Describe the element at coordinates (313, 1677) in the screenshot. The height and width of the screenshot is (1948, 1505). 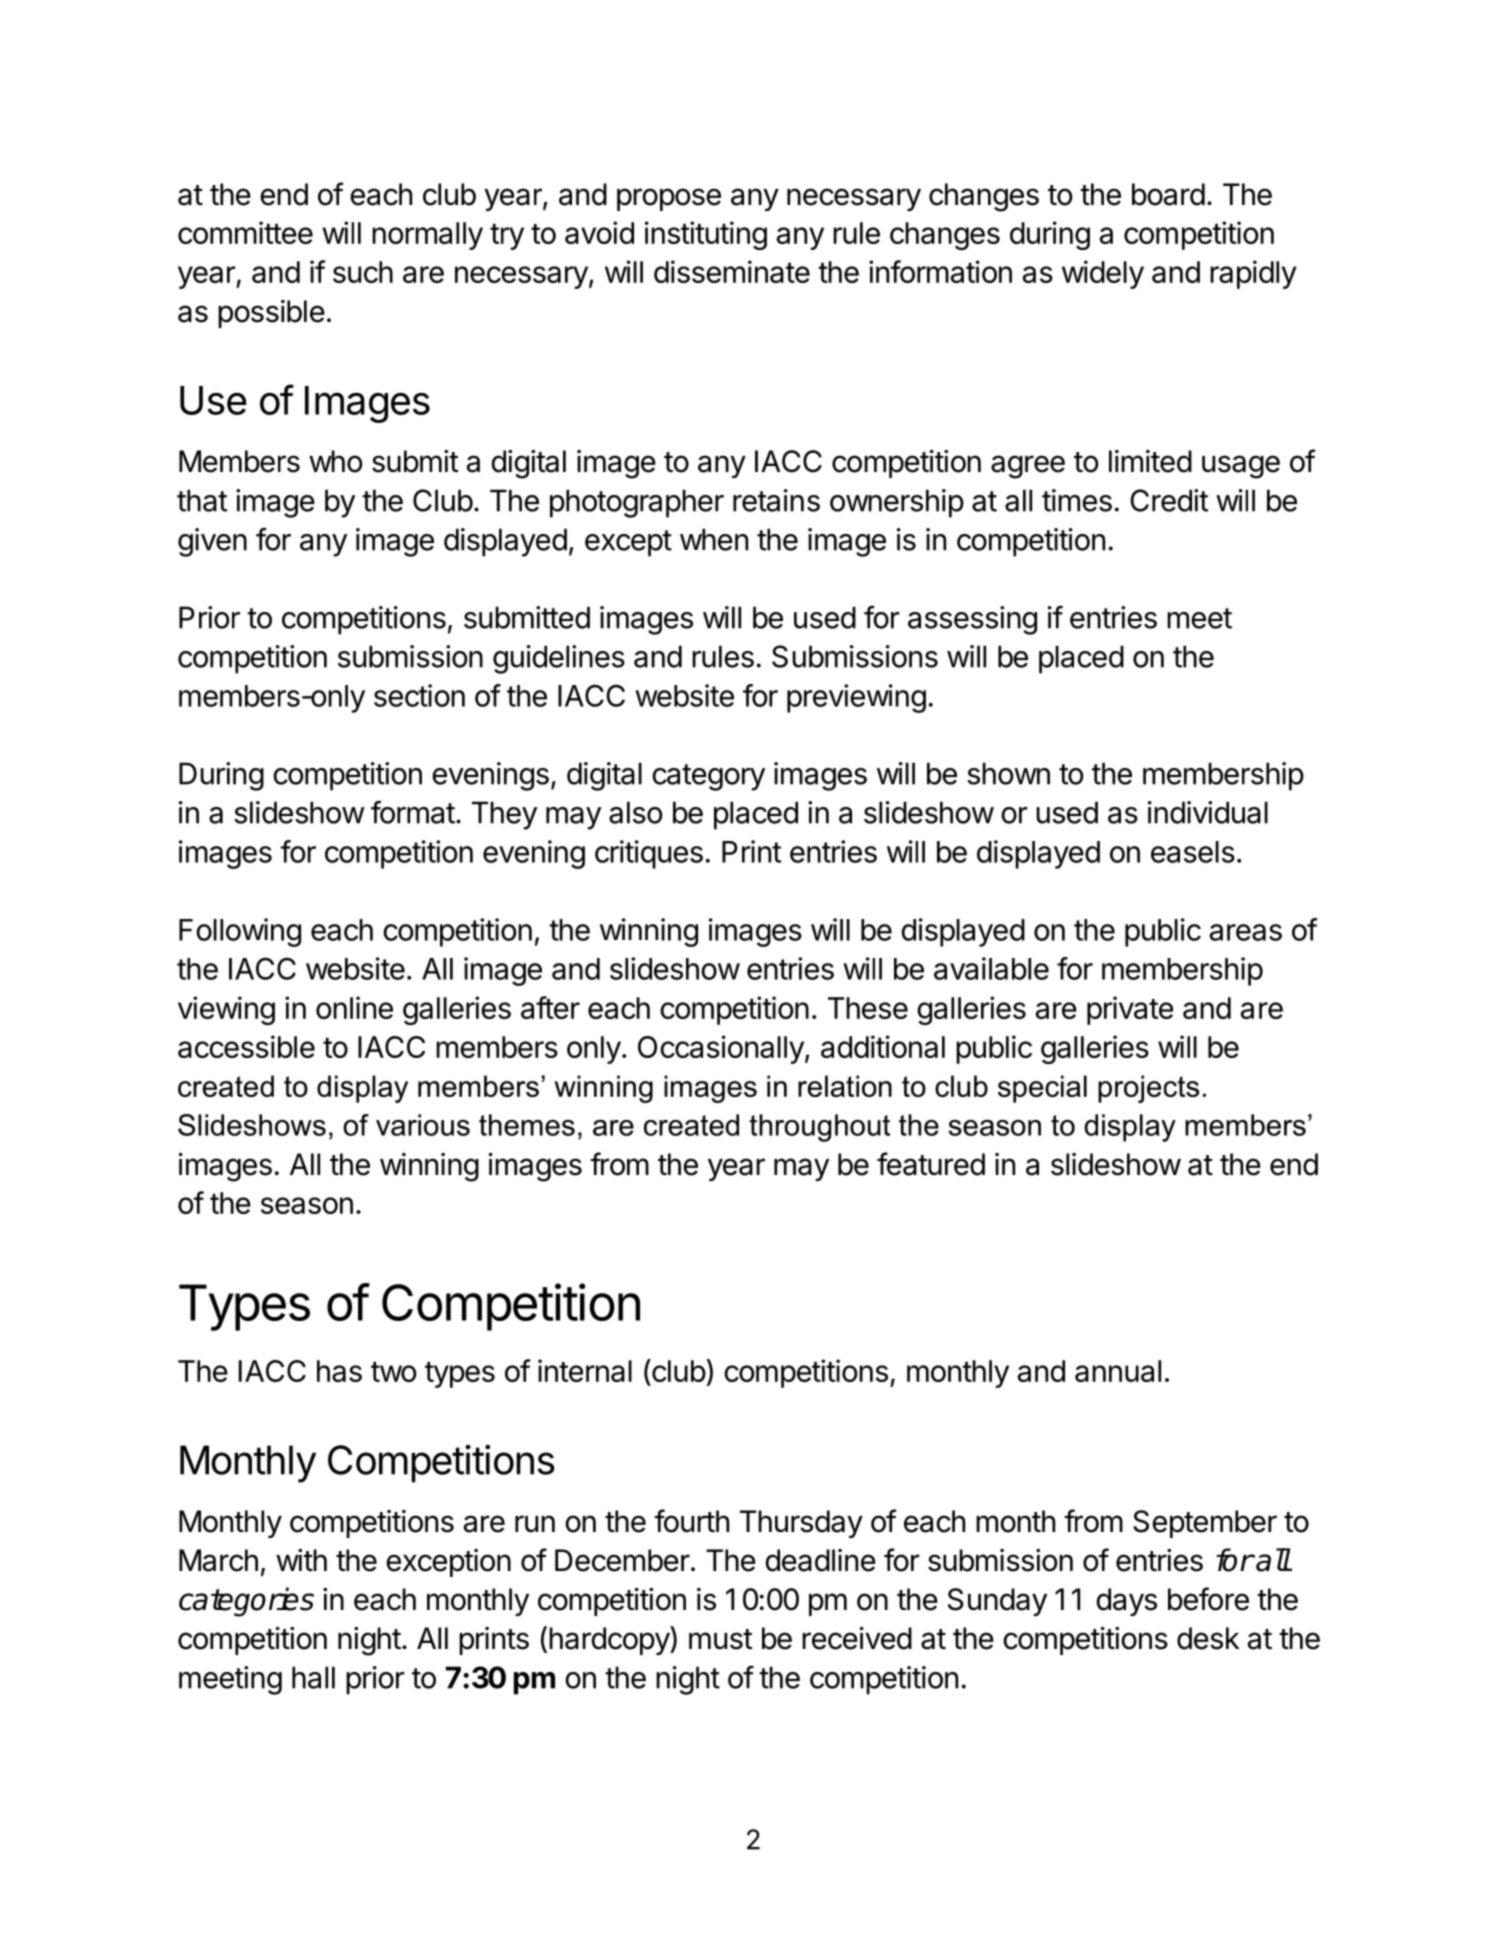
I see `hall` at that location.
